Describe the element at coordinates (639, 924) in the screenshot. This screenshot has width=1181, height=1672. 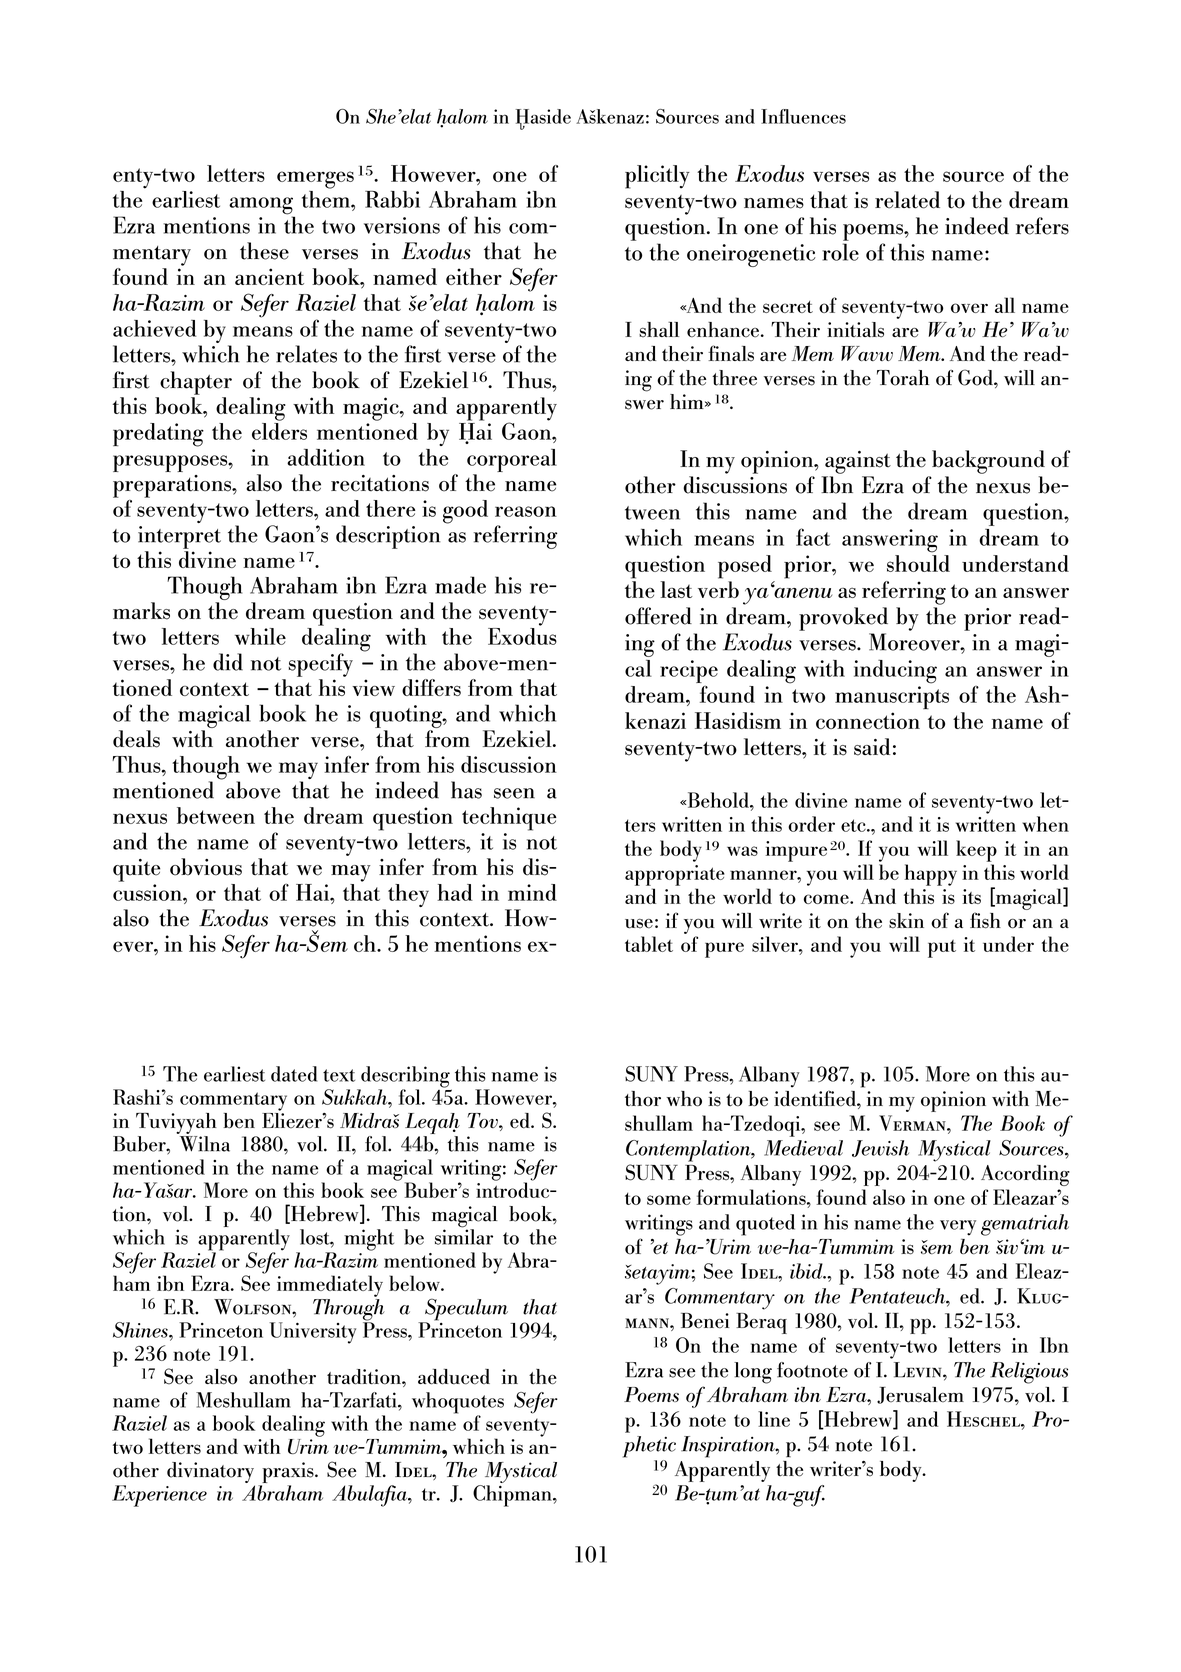
I see `use` at that location.
